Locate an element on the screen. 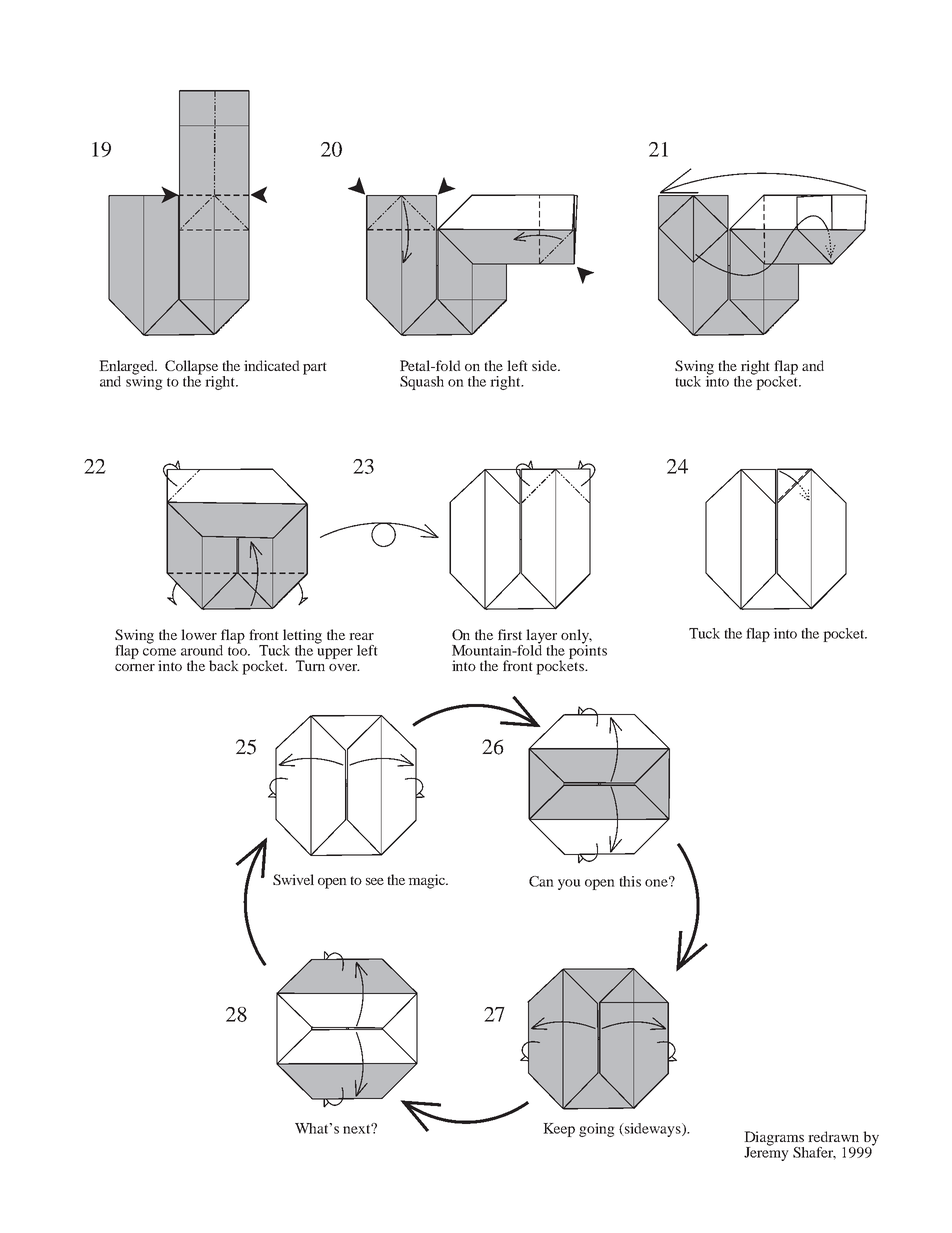 The image size is (952, 1233). first is located at coordinates (510, 634).
